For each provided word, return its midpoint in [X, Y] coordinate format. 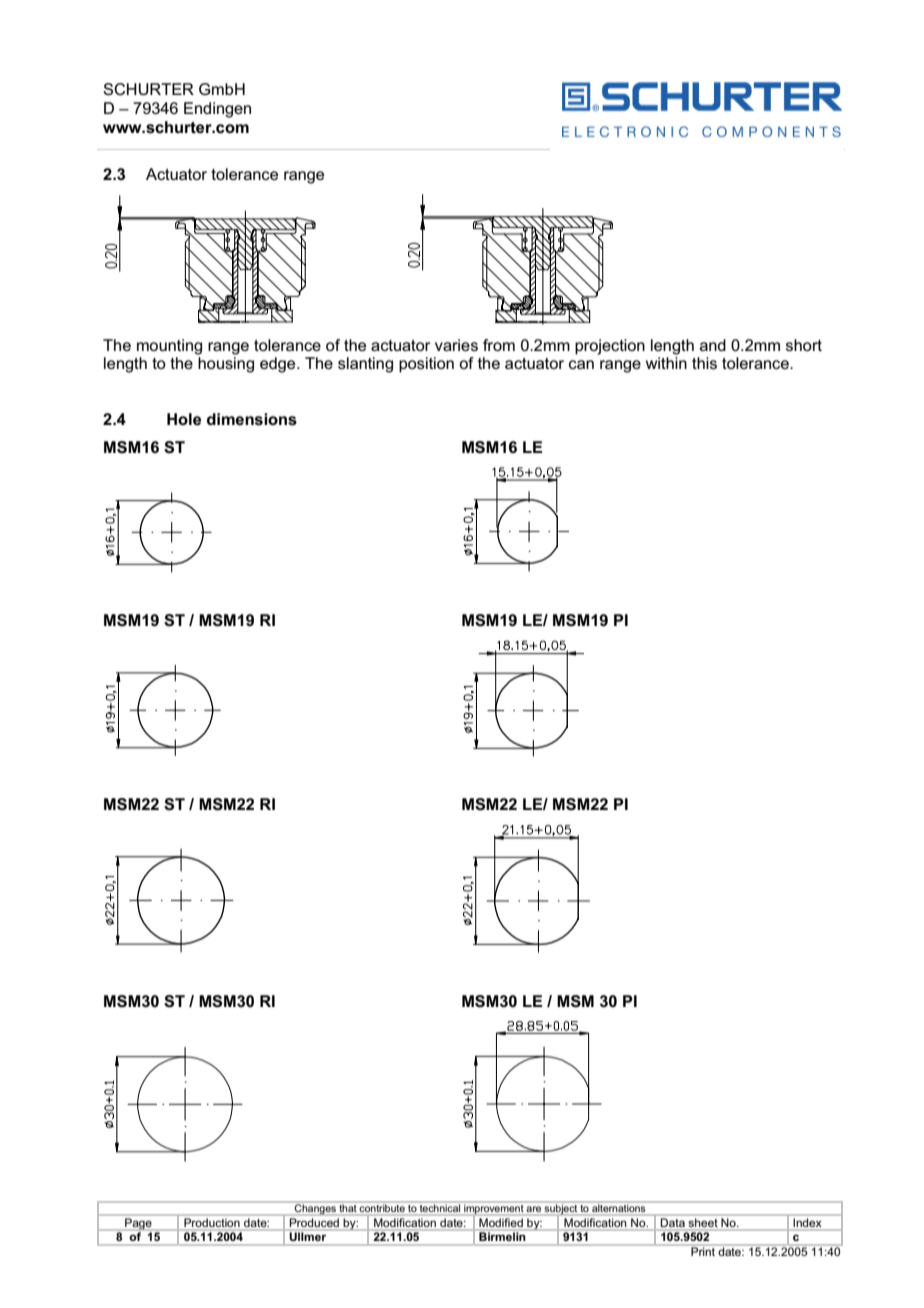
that [348, 1208]
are [533, 1209]
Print [703, 1250]
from [499, 345]
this [704, 363]
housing [226, 365]
